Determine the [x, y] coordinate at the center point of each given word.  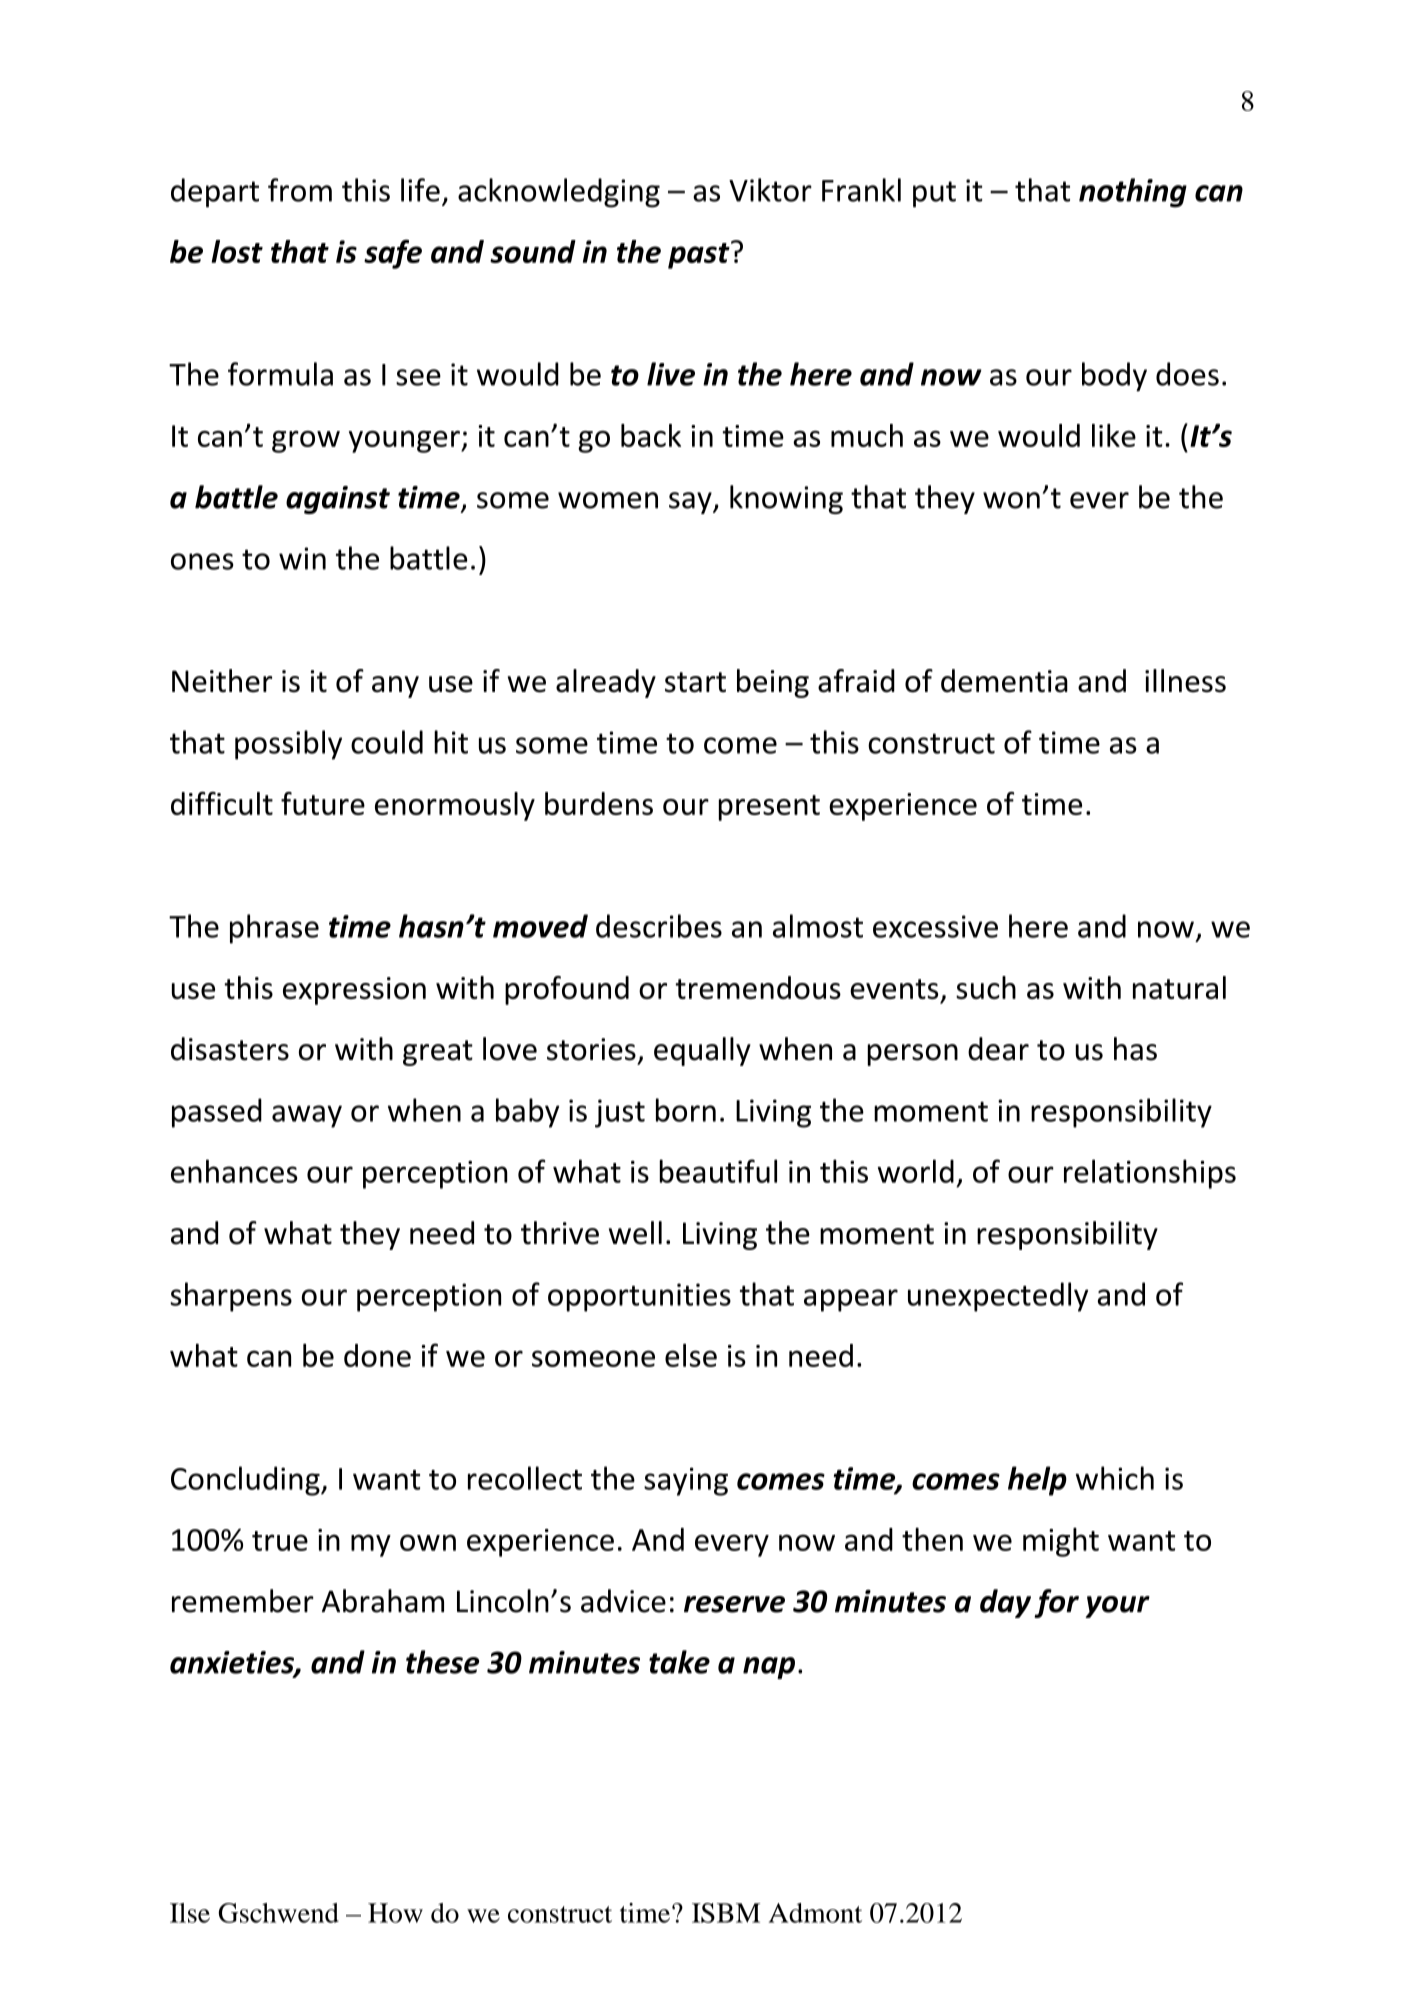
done [377, 1355]
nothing [1133, 193]
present [769, 808]
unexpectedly [998, 1297]
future [323, 803]
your [1117, 1607]
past [700, 255]
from [300, 190]
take [679, 1662]
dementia [1004, 681]
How [395, 1913]
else [691, 1355]
